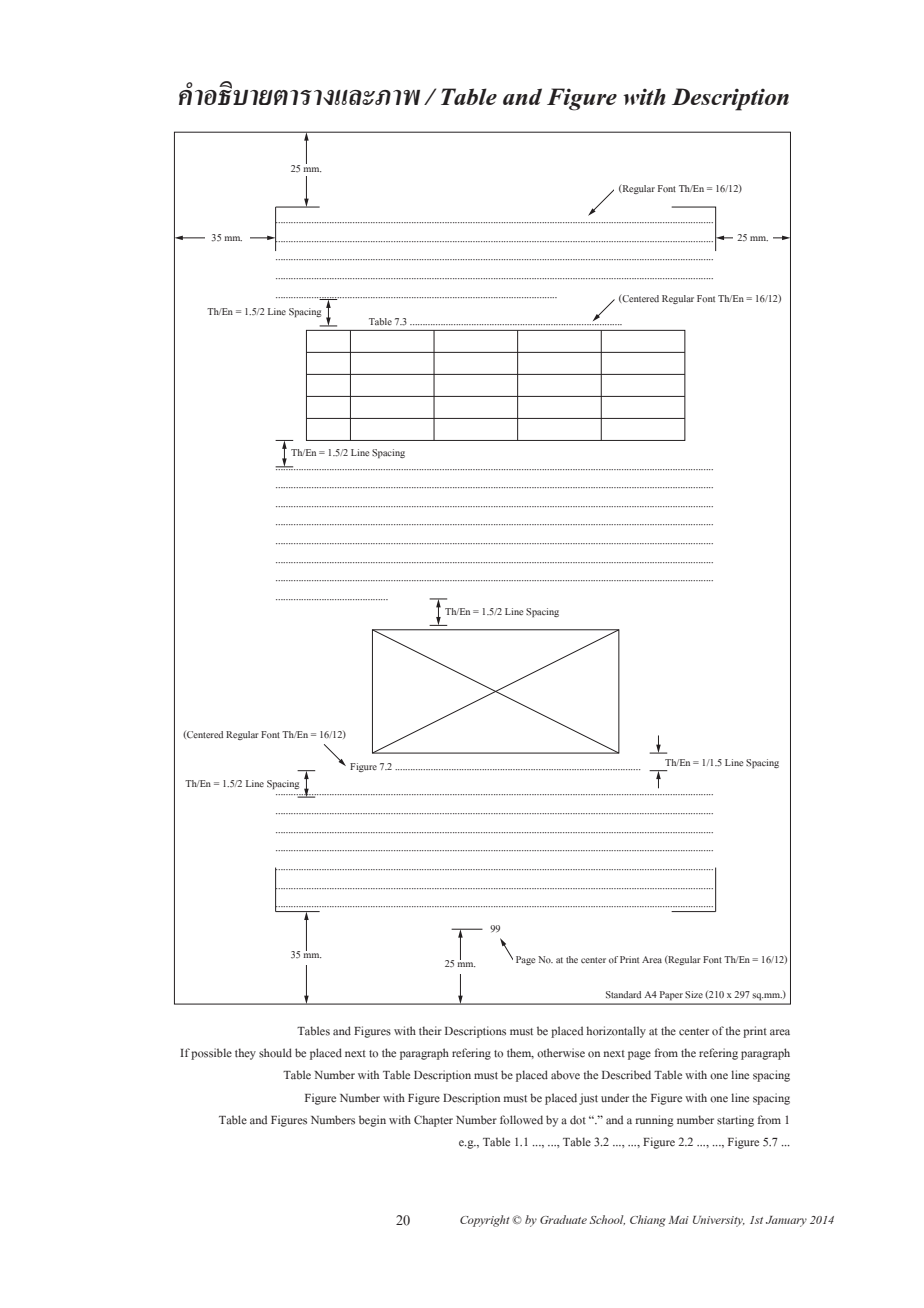 This screenshot has height=1308, width=924. What do you see at coordinates (563, 1219) in the screenshot?
I see `Graduate` at bounding box center [563, 1219].
